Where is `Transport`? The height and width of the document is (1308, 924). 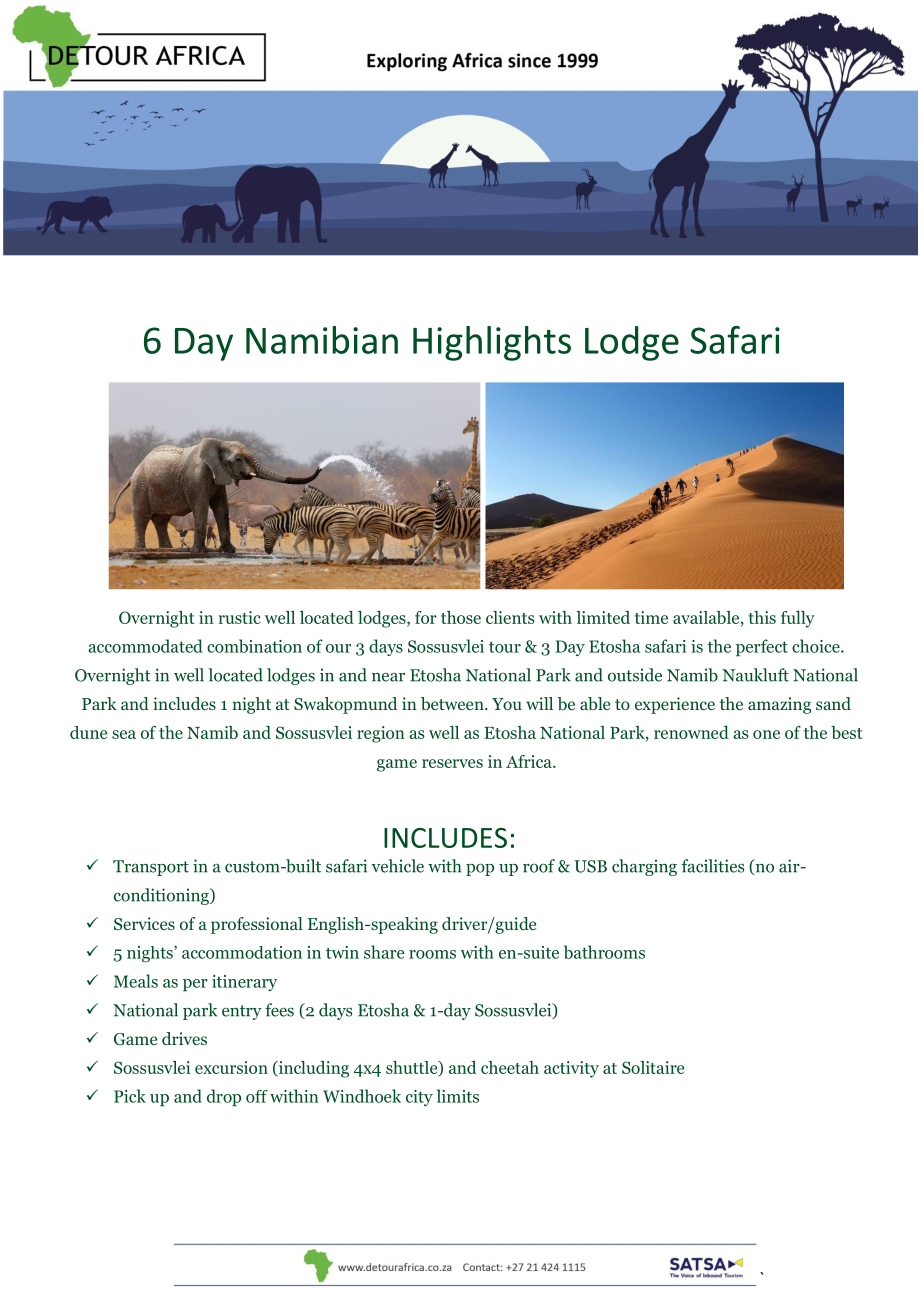 Transport is located at coordinates (151, 868).
